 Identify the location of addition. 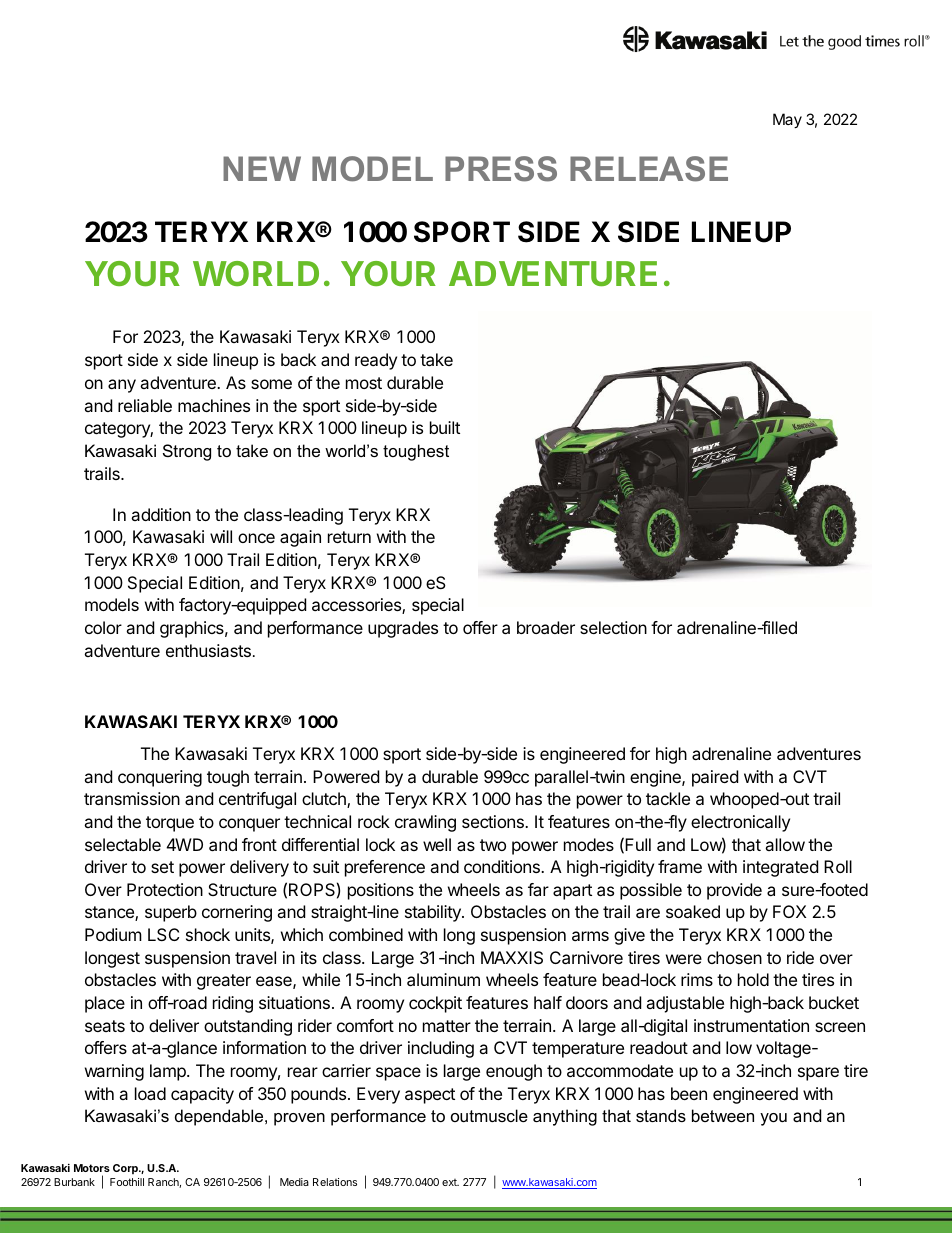
(161, 514).
